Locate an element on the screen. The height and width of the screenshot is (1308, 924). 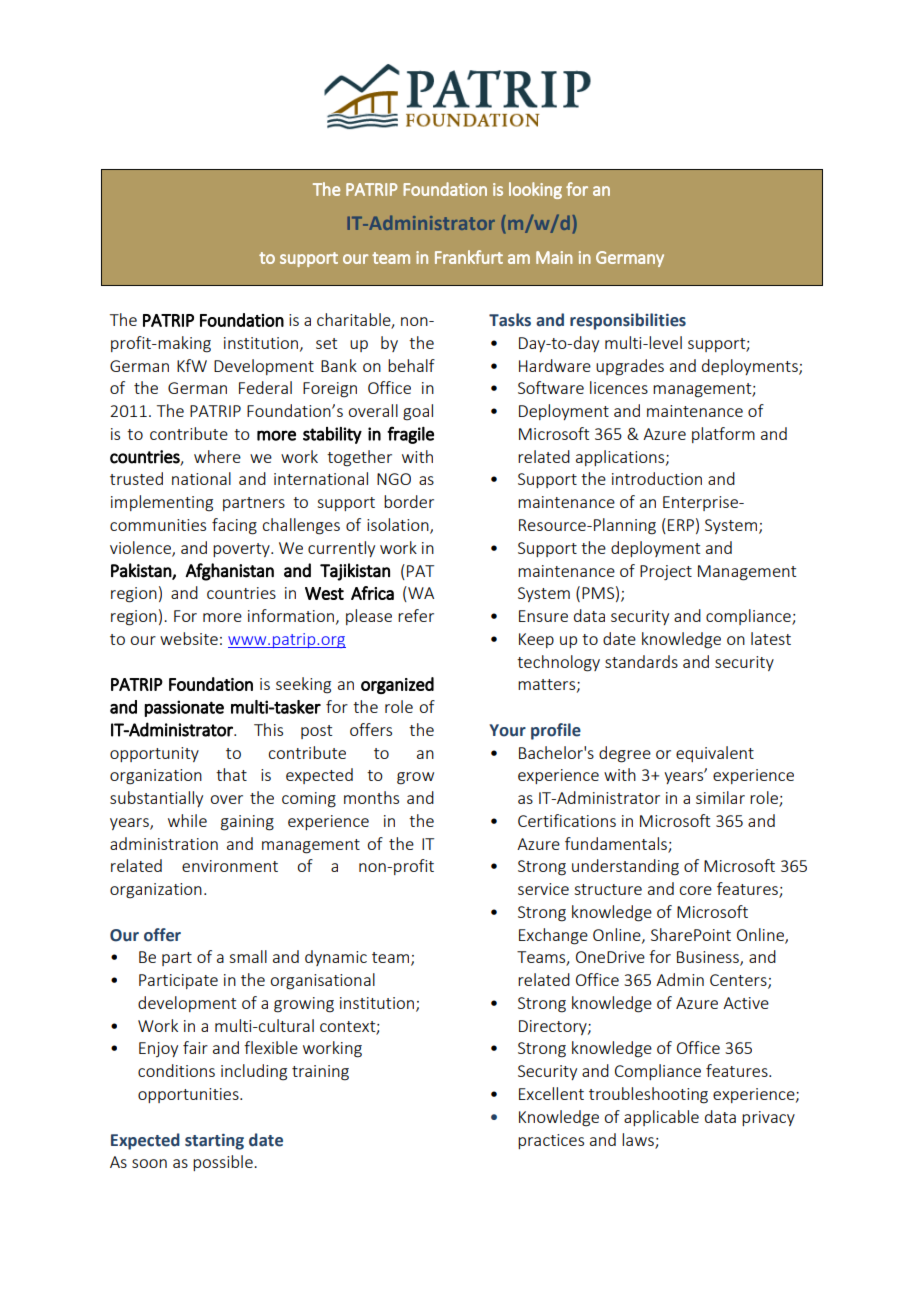
passionate is located at coordinates (184, 708).
